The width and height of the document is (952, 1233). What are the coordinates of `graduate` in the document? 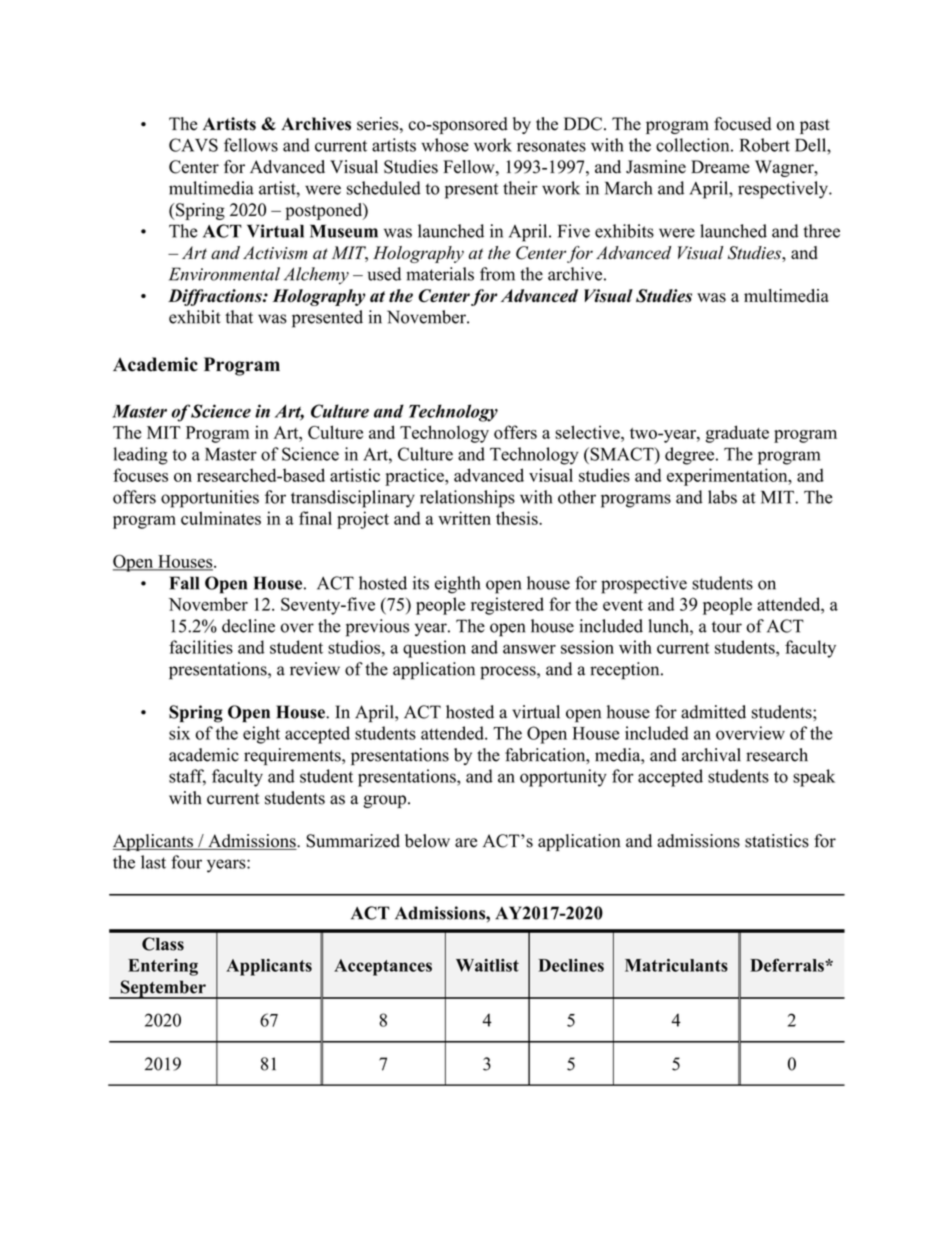 It's located at (737, 434).
